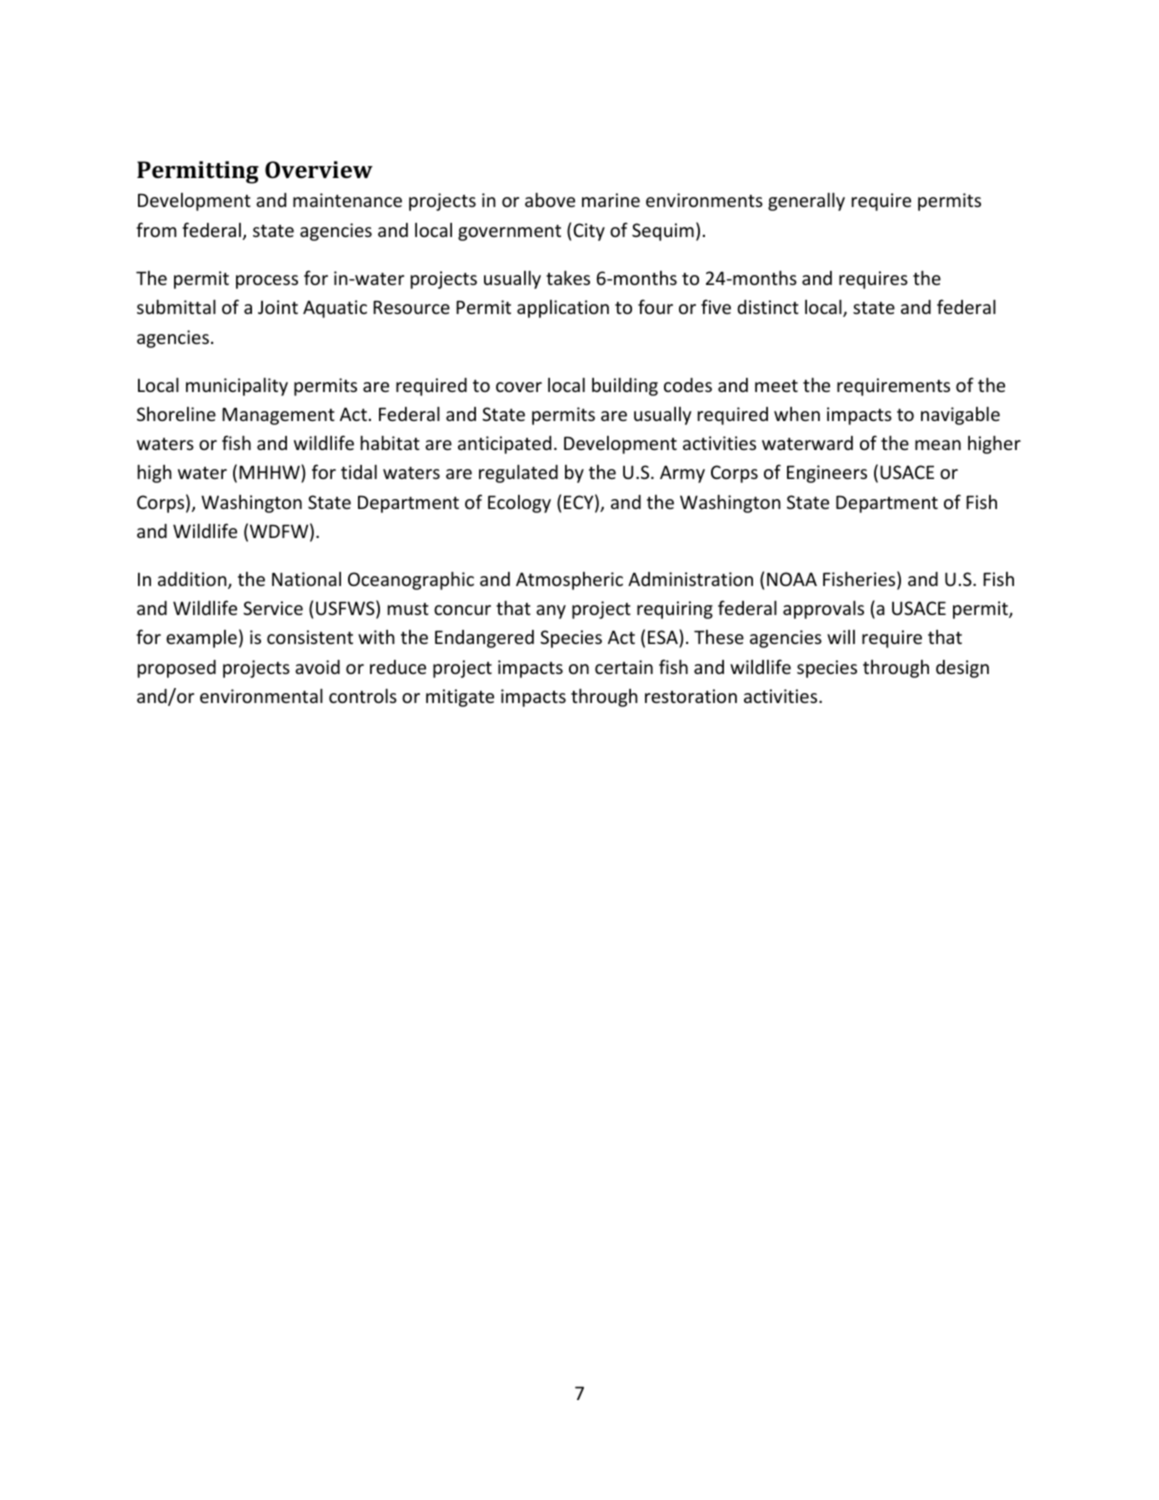 Image resolution: width=1159 pixels, height=1500 pixels. Describe the element at coordinates (776, 386) in the document. I see `meet` at that location.
